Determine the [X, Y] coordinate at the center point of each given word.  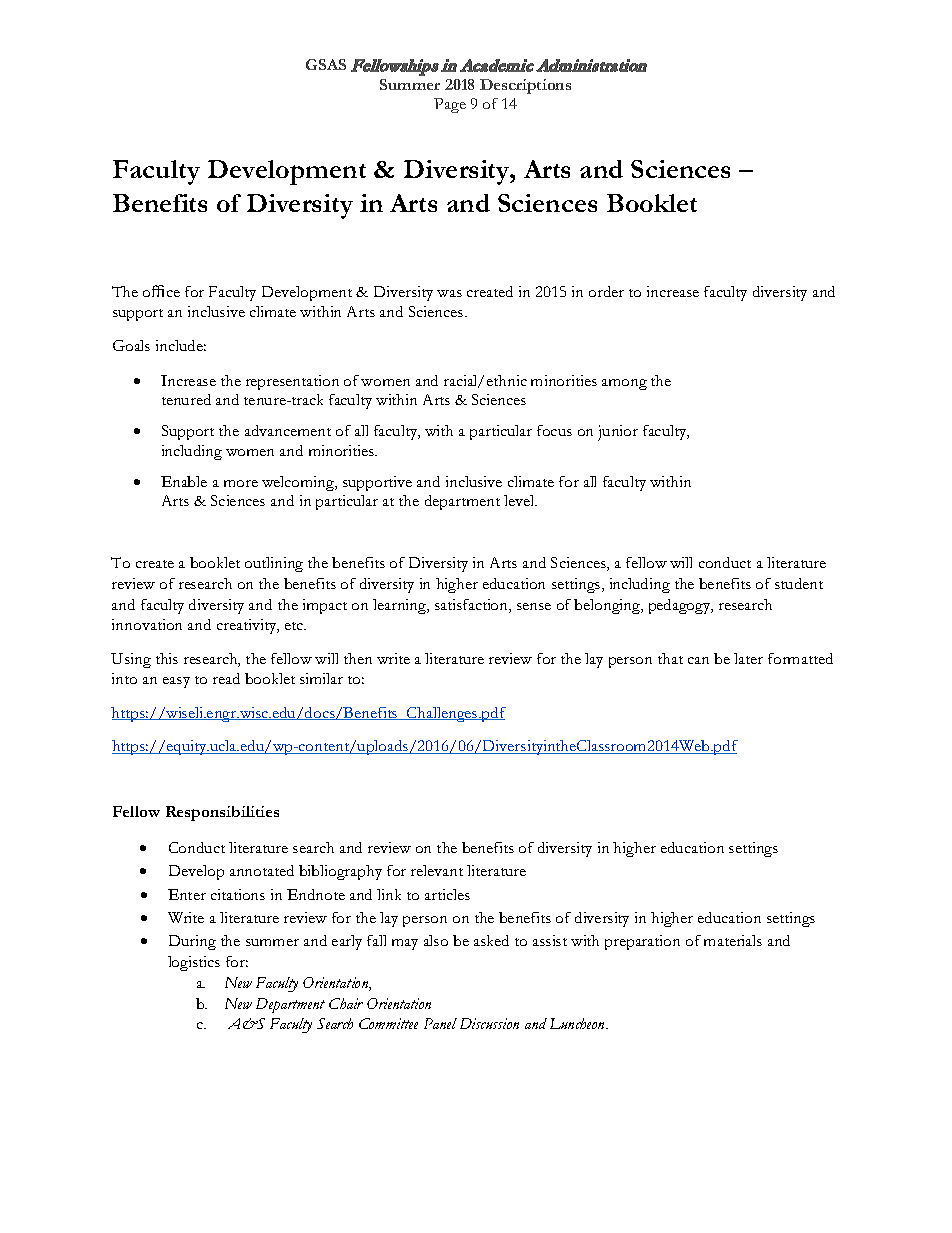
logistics [194, 963]
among [624, 384]
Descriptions [525, 86]
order [606, 291]
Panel [440, 1023]
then [358, 658]
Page [450, 105]
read [226, 678]
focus [554, 430]
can [698, 660]
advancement [288, 430]
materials [733, 940]
